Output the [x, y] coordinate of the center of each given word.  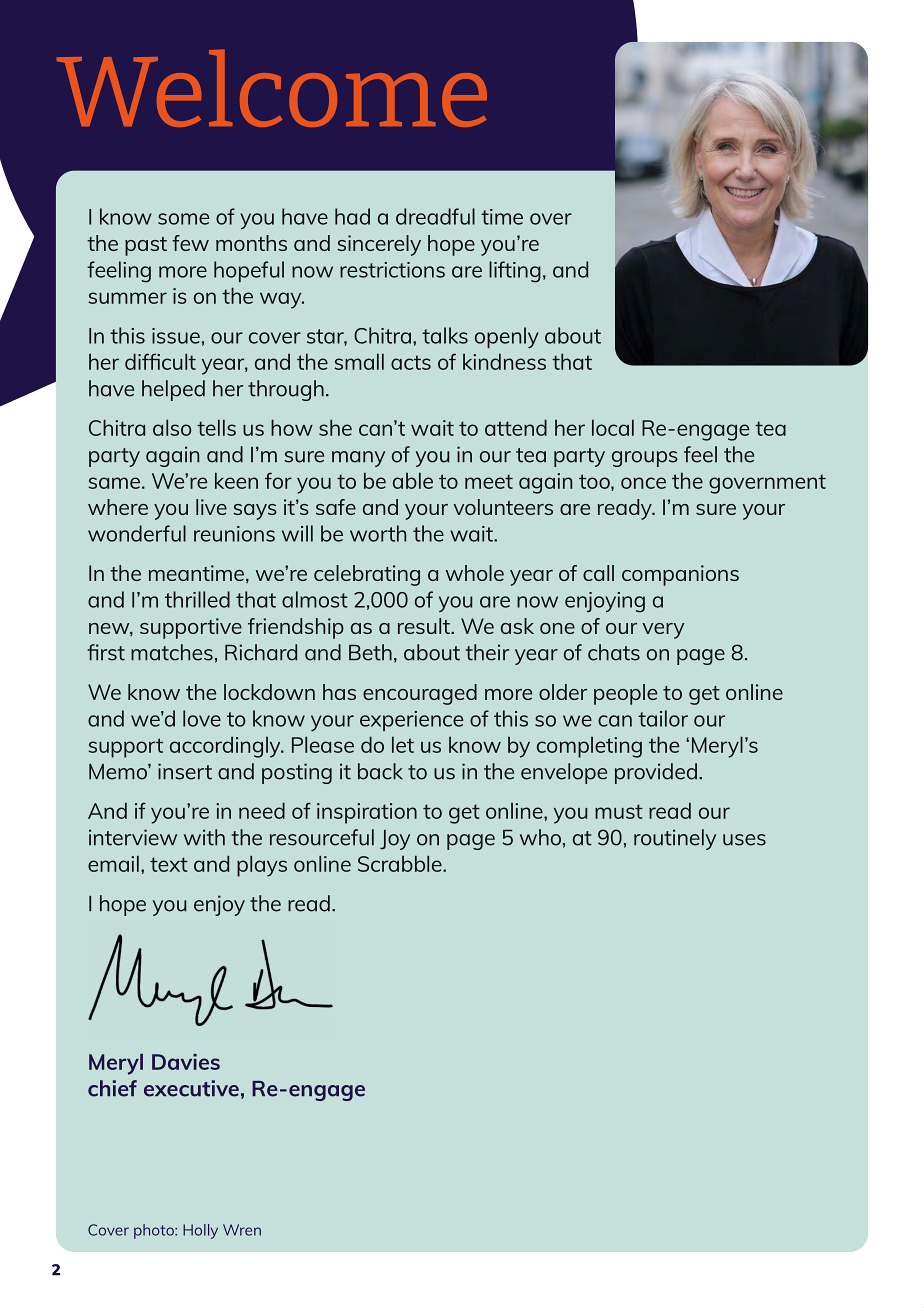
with [204, 837]
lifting [515, 272]
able [413, 480]
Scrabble [401, 863]
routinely [675, 839]
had [352, 216]
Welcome [272, 88]
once [643, 483]
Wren [242, 1230]
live [211, 507]
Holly [200, 1231]
